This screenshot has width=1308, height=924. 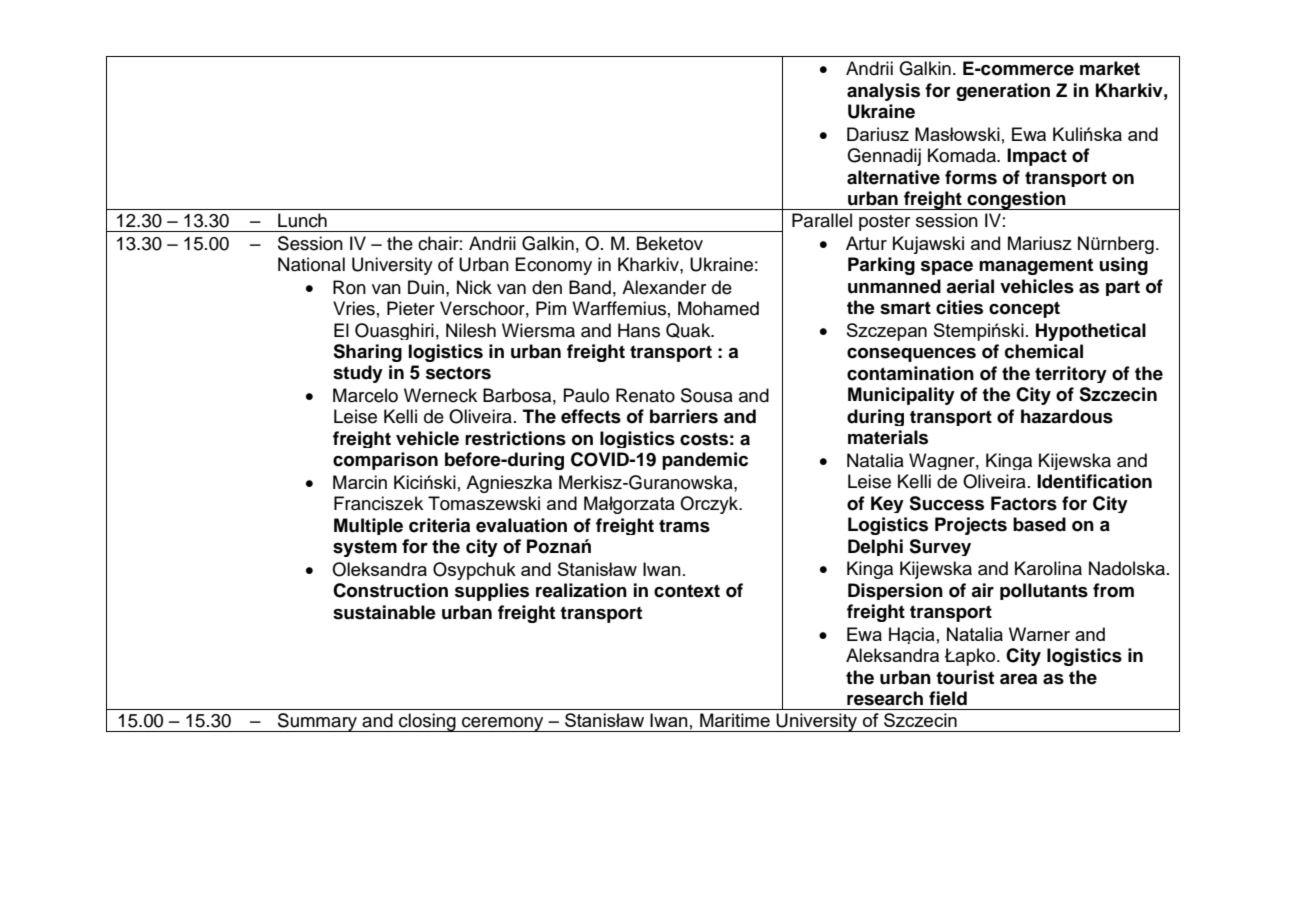 I want to click on Pieter, so click(x=411, y=308).
